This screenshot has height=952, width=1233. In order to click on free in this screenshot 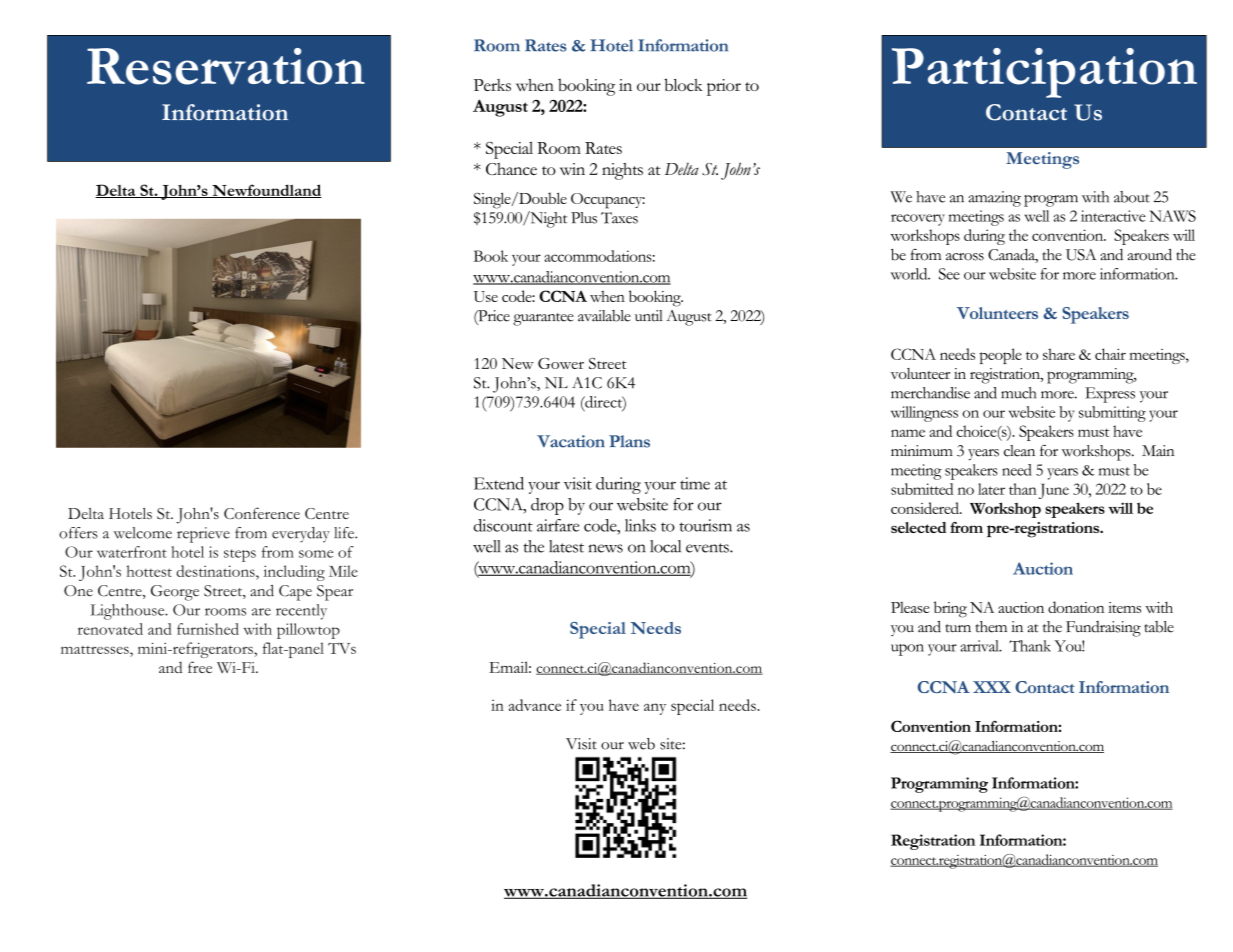, I will do `click(200, 667)`.
